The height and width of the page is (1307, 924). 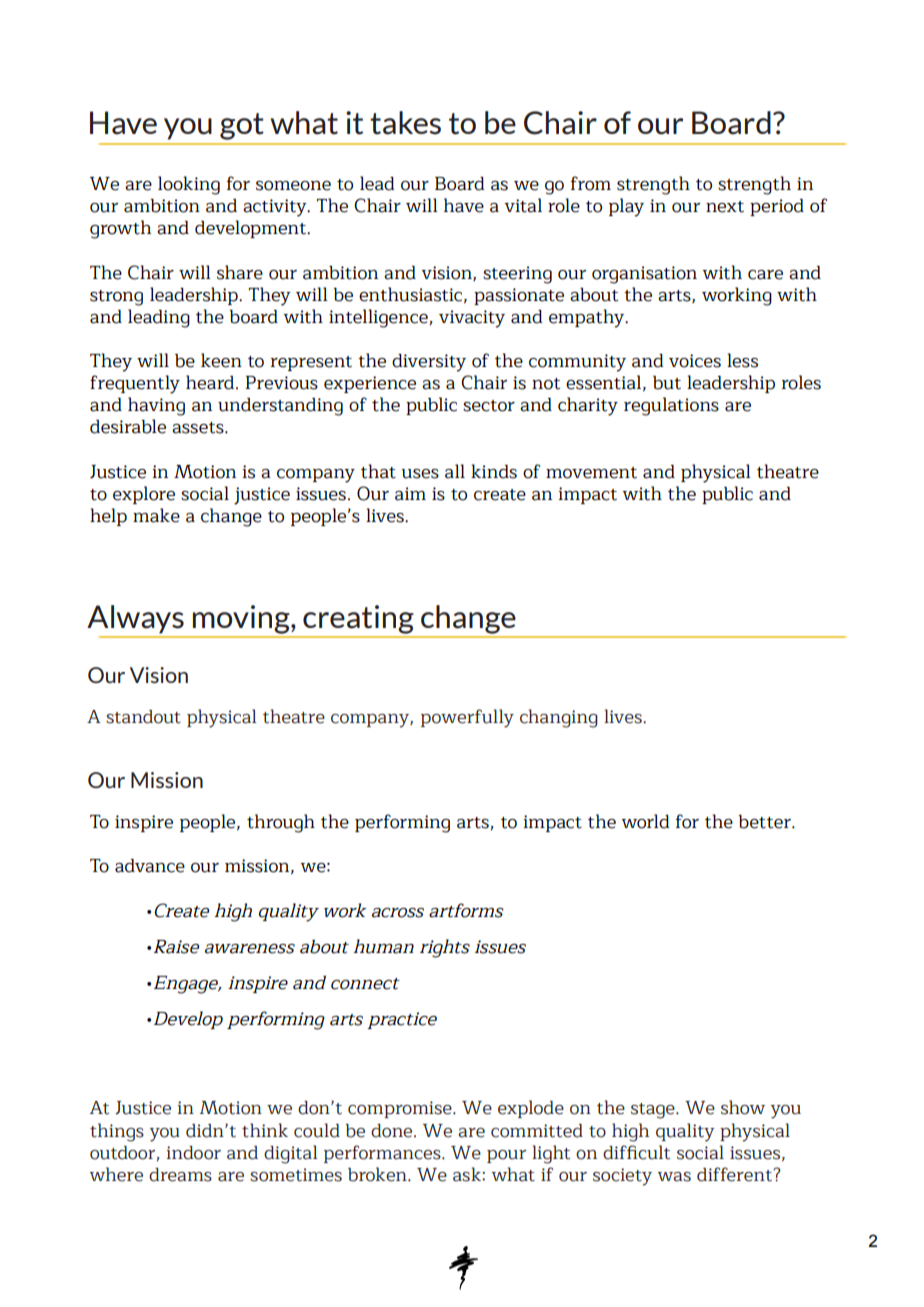 What do you see at coordinates (467, 718) in the page?
I see `powerfully` at bounding box center [467, 718].
